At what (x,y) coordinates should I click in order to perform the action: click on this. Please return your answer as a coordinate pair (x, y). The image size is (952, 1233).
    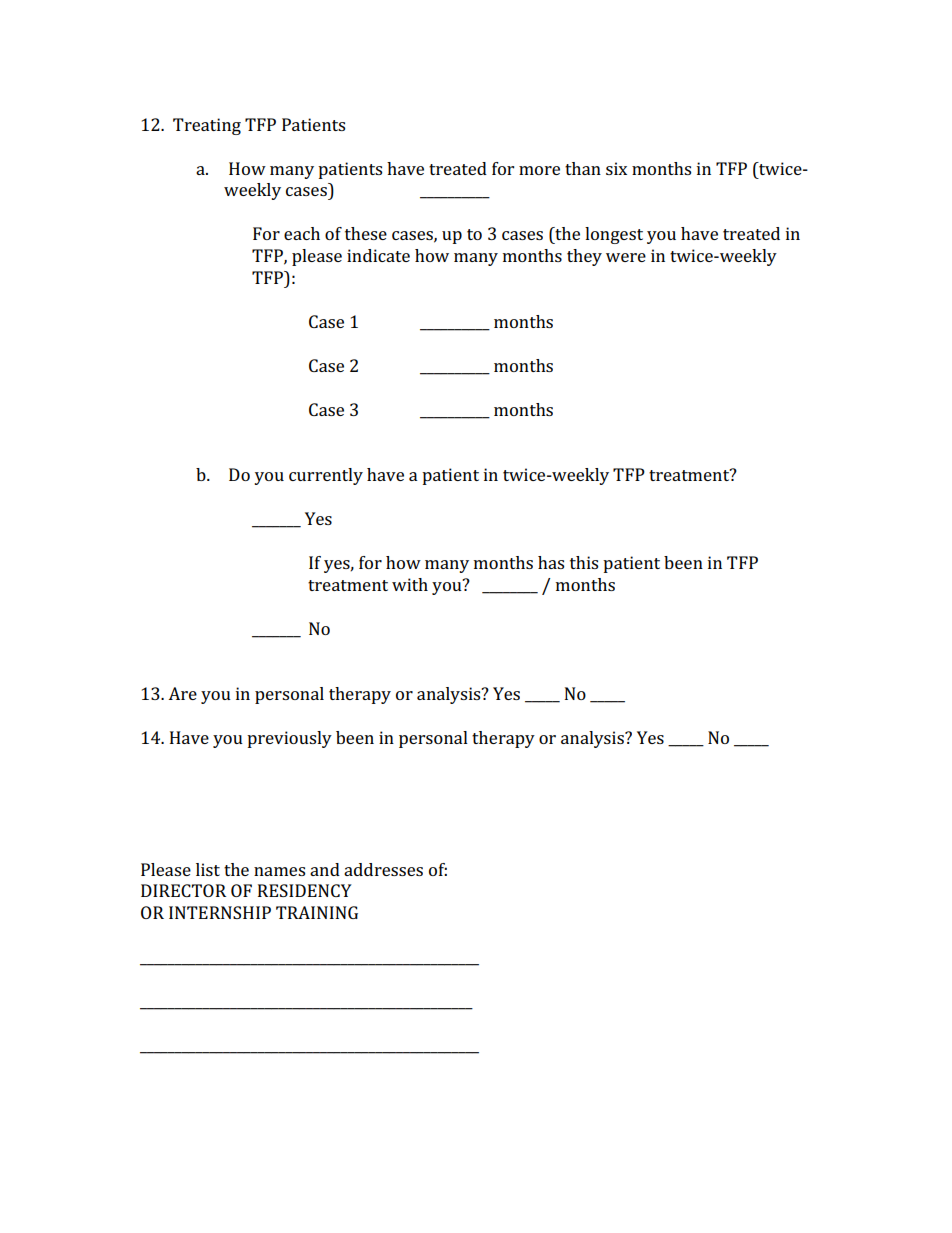
    Looking at the image, I should click on (584, 562).
